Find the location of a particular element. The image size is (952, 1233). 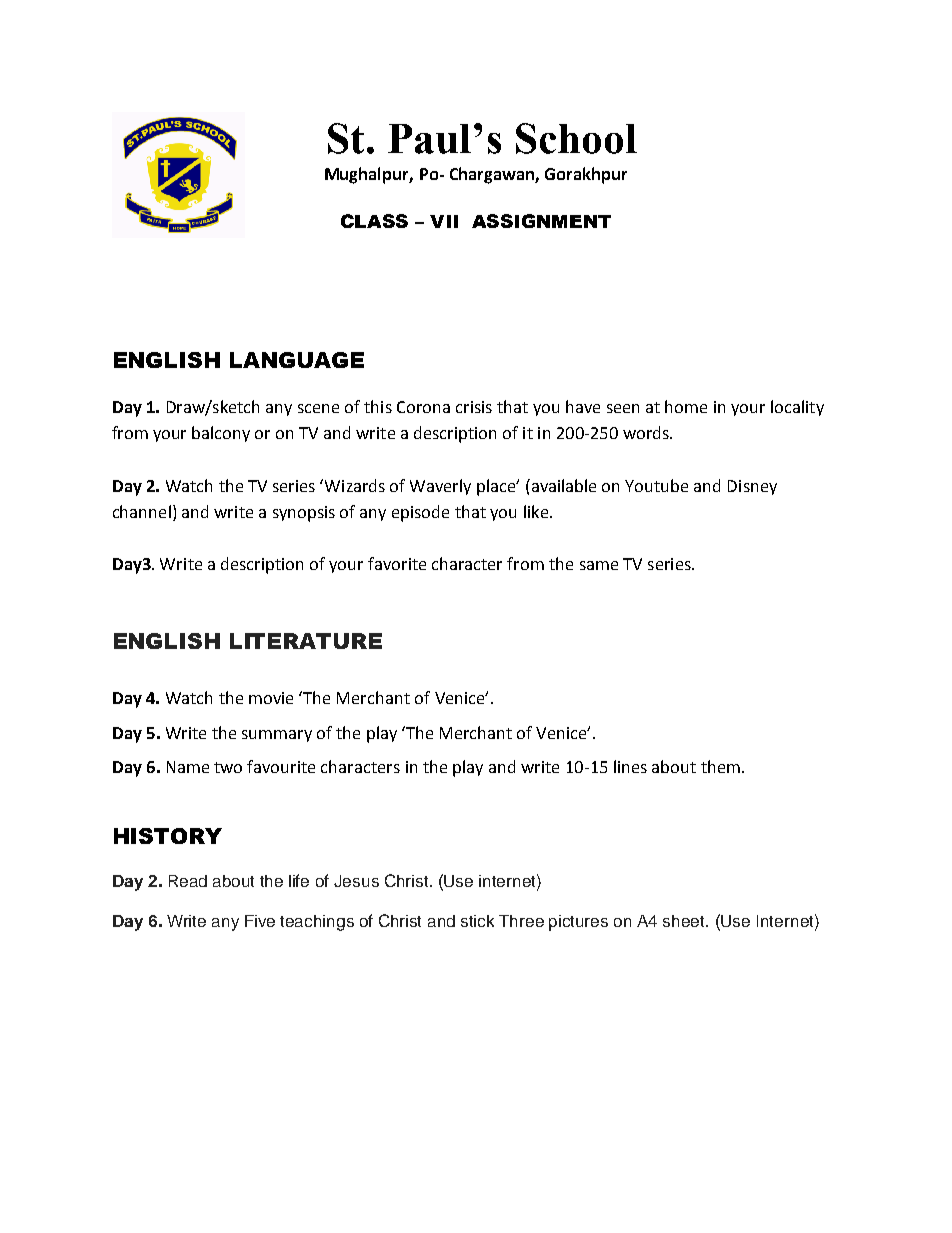

LANGUAGE is located at coordinates (297, 360).
